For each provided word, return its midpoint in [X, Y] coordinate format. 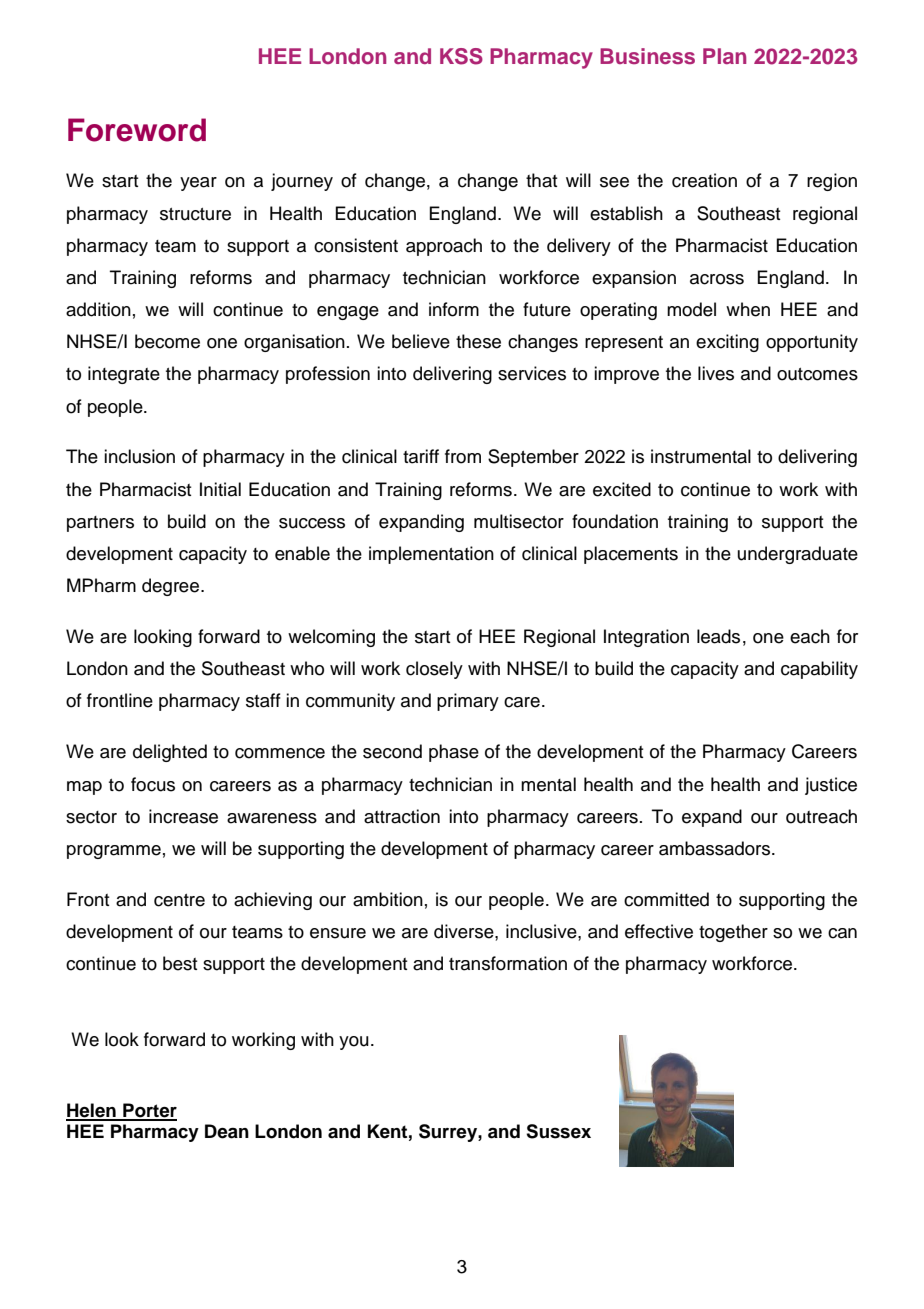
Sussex [558, 1131]
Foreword [137, 130]
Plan [724, 56]
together [733, 933]
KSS [461, 56]
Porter [149, 1111]
